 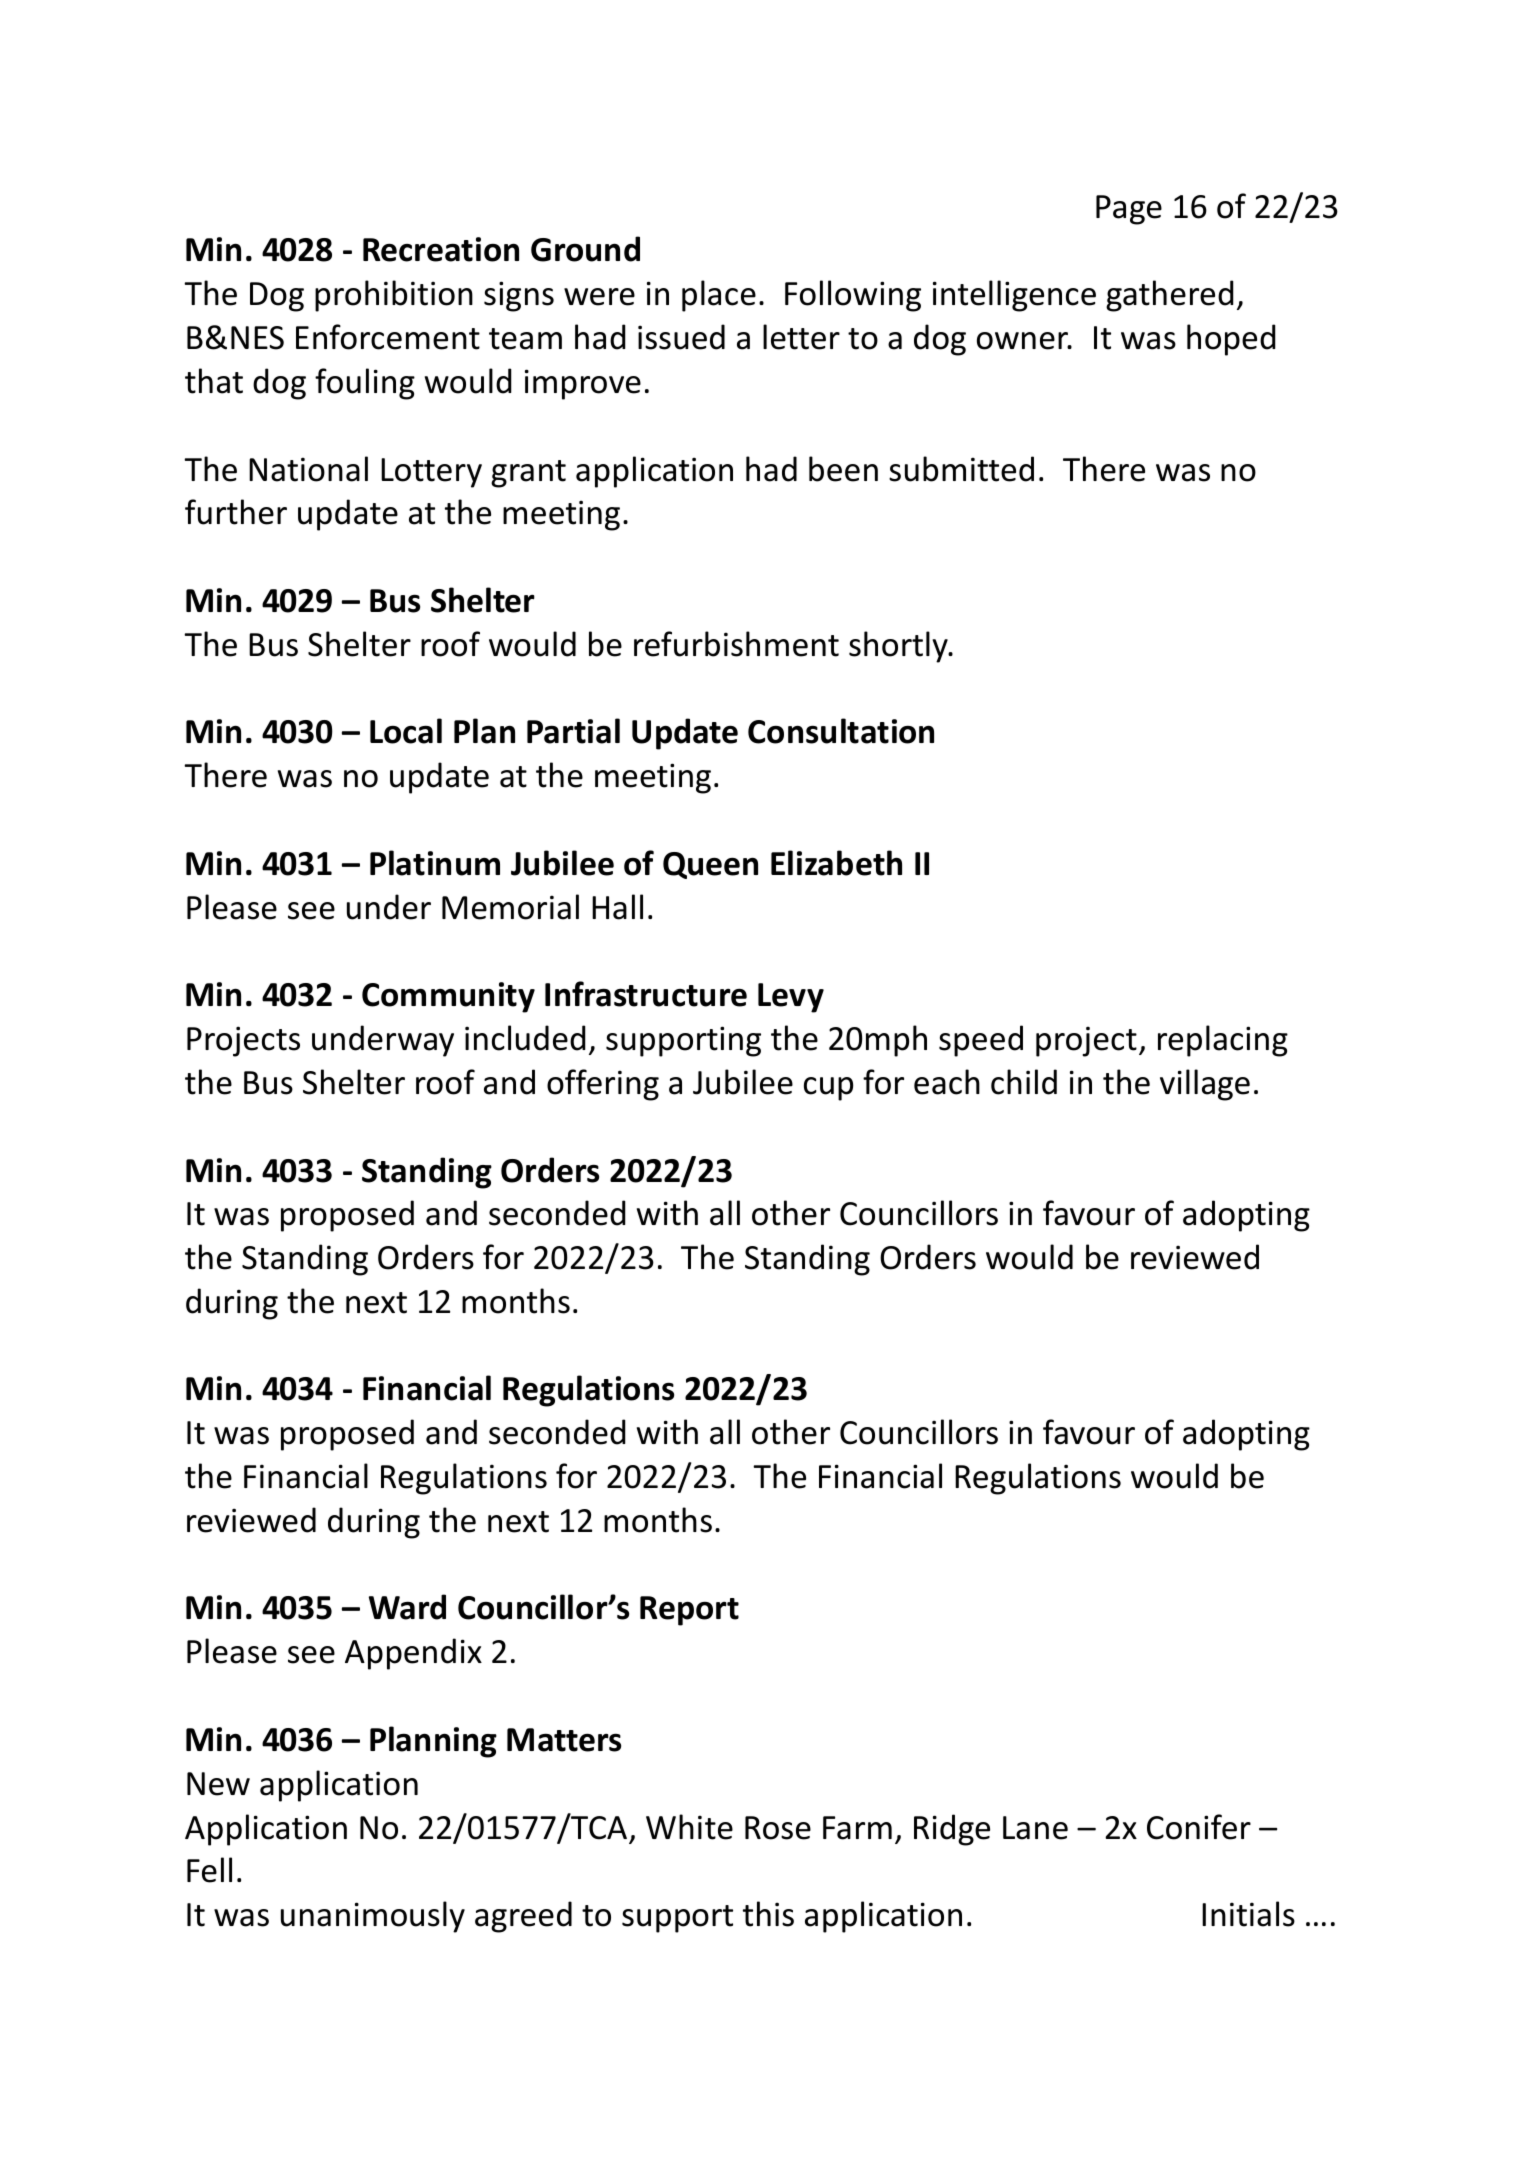 What do you see at coordinates (689, 1611) in the screenshot?
I see `Report` at bounding box center [689, 1611].
